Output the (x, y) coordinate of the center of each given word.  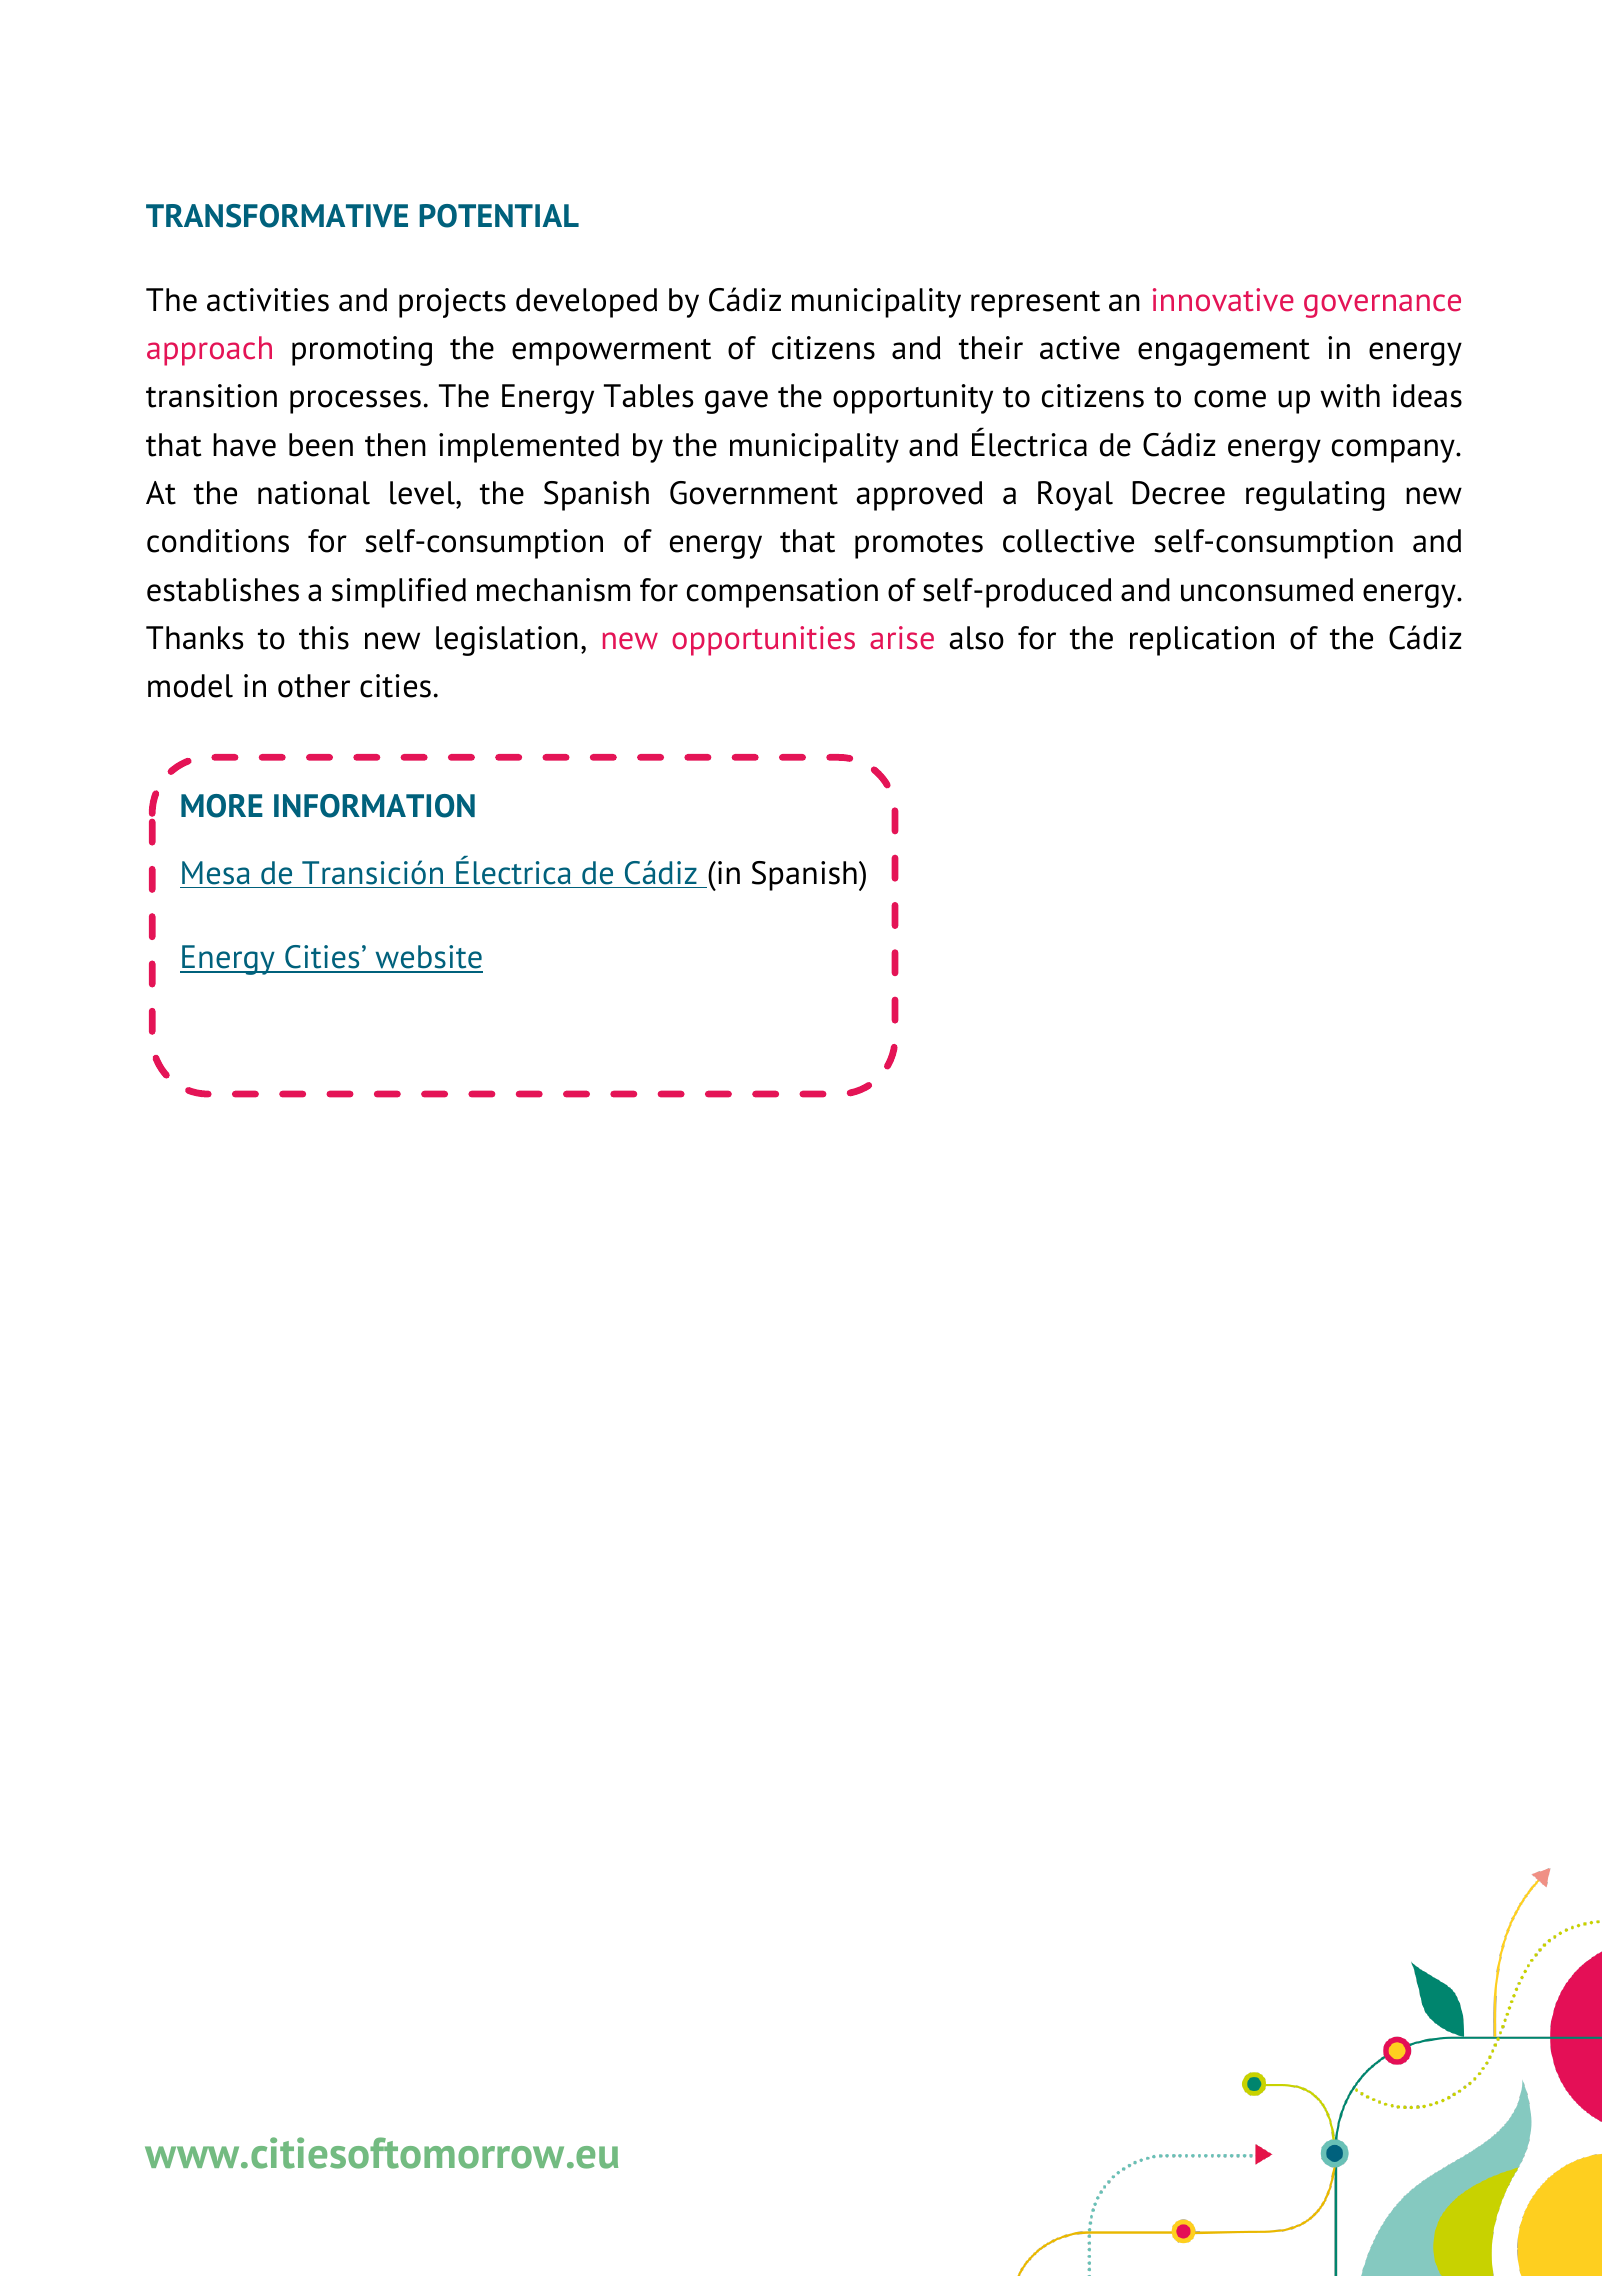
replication (1202, 641)
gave (736, 402)
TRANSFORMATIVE (277, 216)
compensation (782, 593)
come (1230, 399)
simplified (399, 593)
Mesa (216, 873)
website (428, 958)
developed (586, 303)
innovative (1223, 300)
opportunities (763, 641)
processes (355, 402)
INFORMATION (374, 806)
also (976, 638)
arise (902, 638)
